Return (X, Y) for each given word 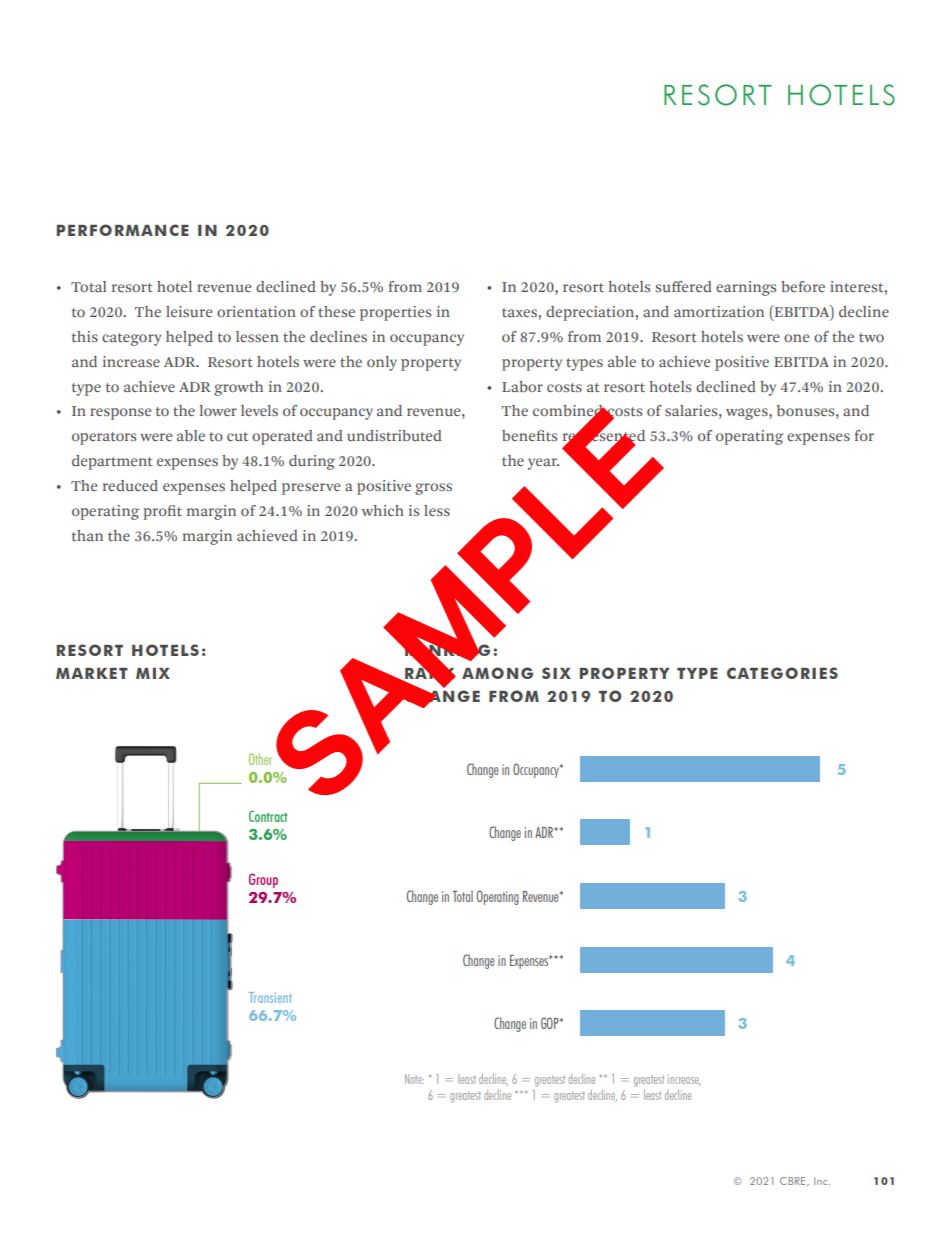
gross (433, 489)
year (543, 464)
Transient (270, 997)
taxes (519, 312)
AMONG (497, 673)
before (803, 286)
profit (163, 512)
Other (260, 759)
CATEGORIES (782, 673)
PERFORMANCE (123, 230)
